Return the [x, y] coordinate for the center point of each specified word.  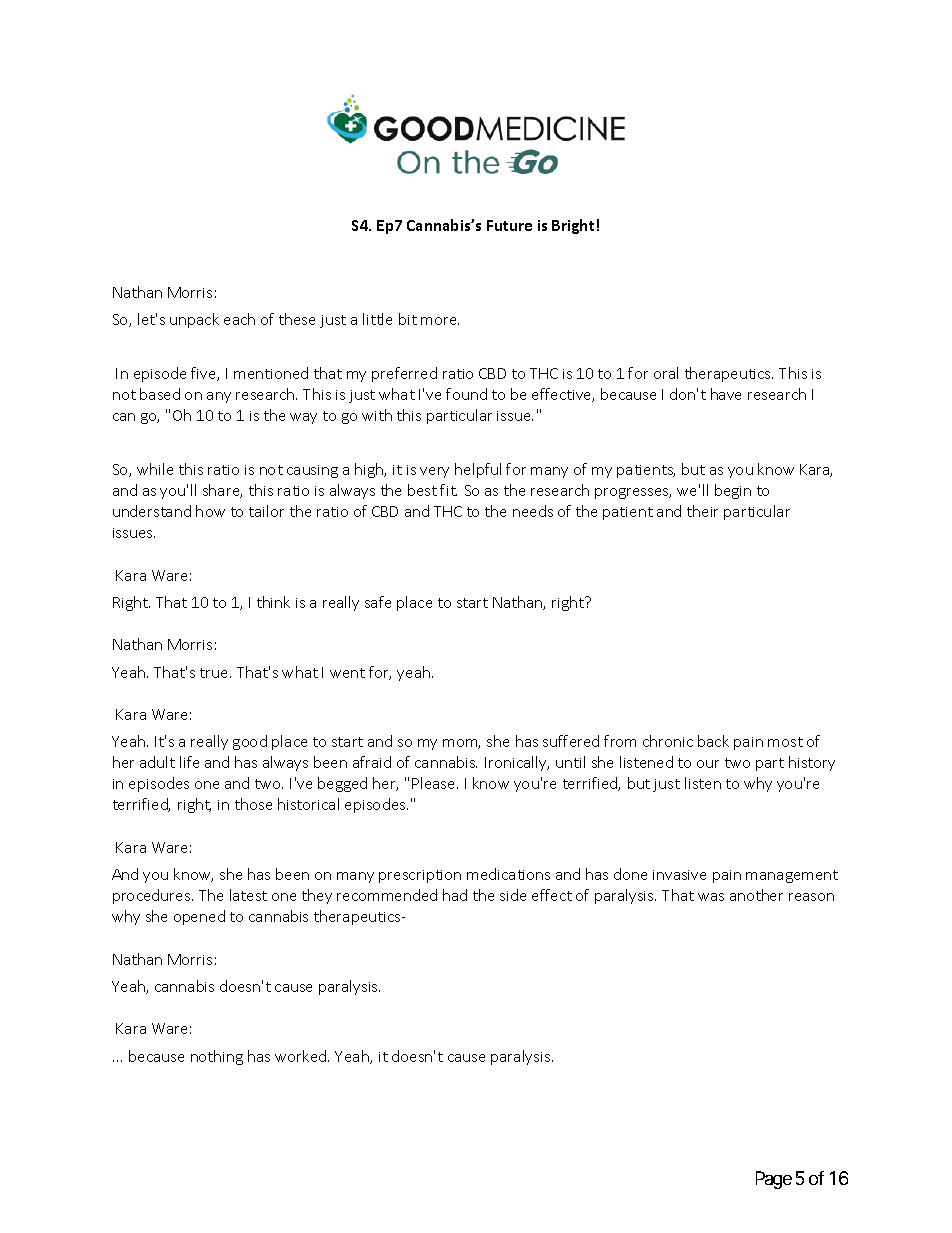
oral [666, 373]
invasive [679, 875]
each [239, 319]
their [702, 511]
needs [533, 511]
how [210, 511]
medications [508, 874]
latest [248, 895]
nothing [217, 1057]
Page [774, 1180]
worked [302, 1056]
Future [509, 225]
